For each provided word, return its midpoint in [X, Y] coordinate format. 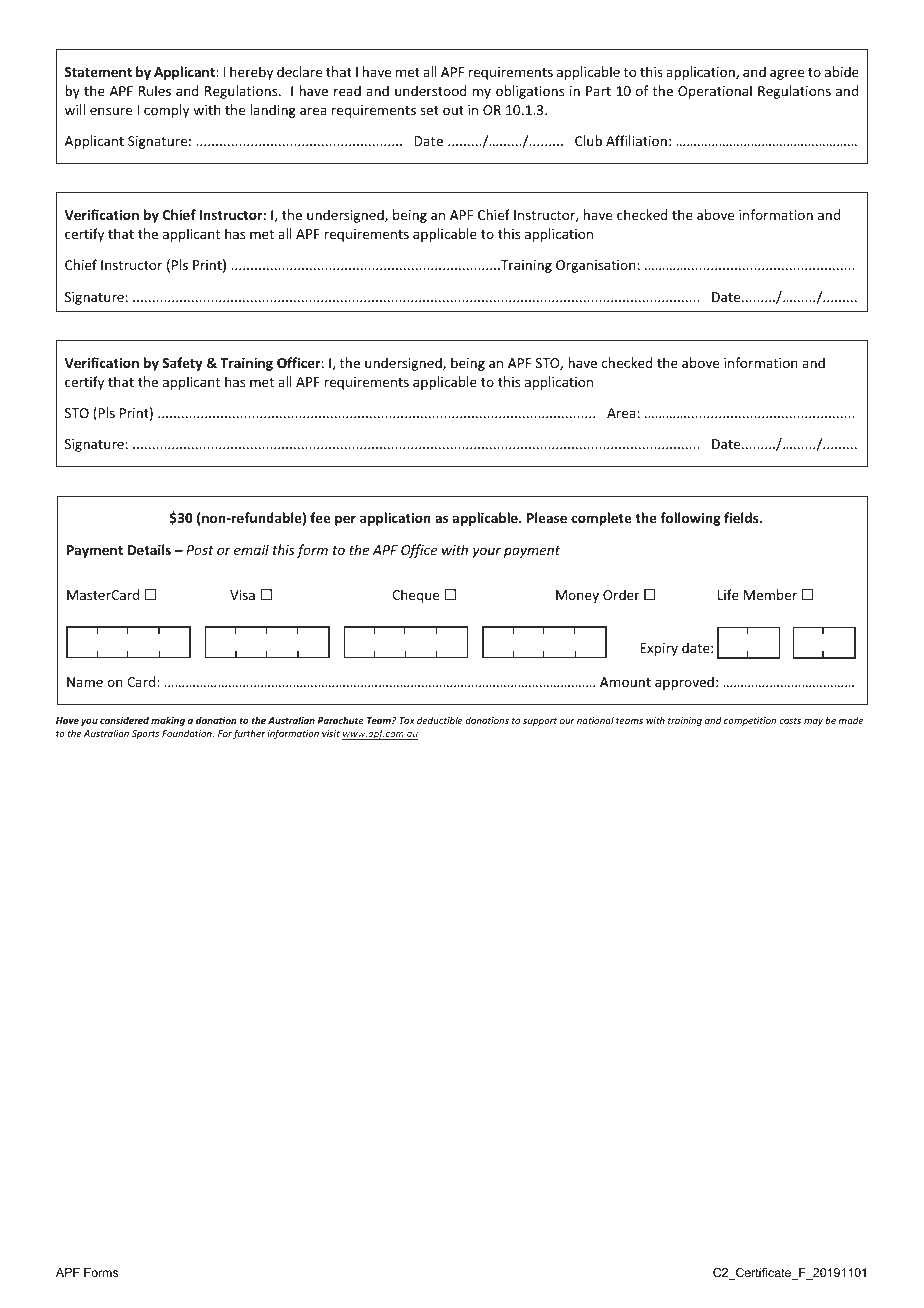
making [168, 721]
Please [547, 517]
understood [431, 90]
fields [742, 517]
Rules [155, 90]
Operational [715, 92]
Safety [182, 364]
